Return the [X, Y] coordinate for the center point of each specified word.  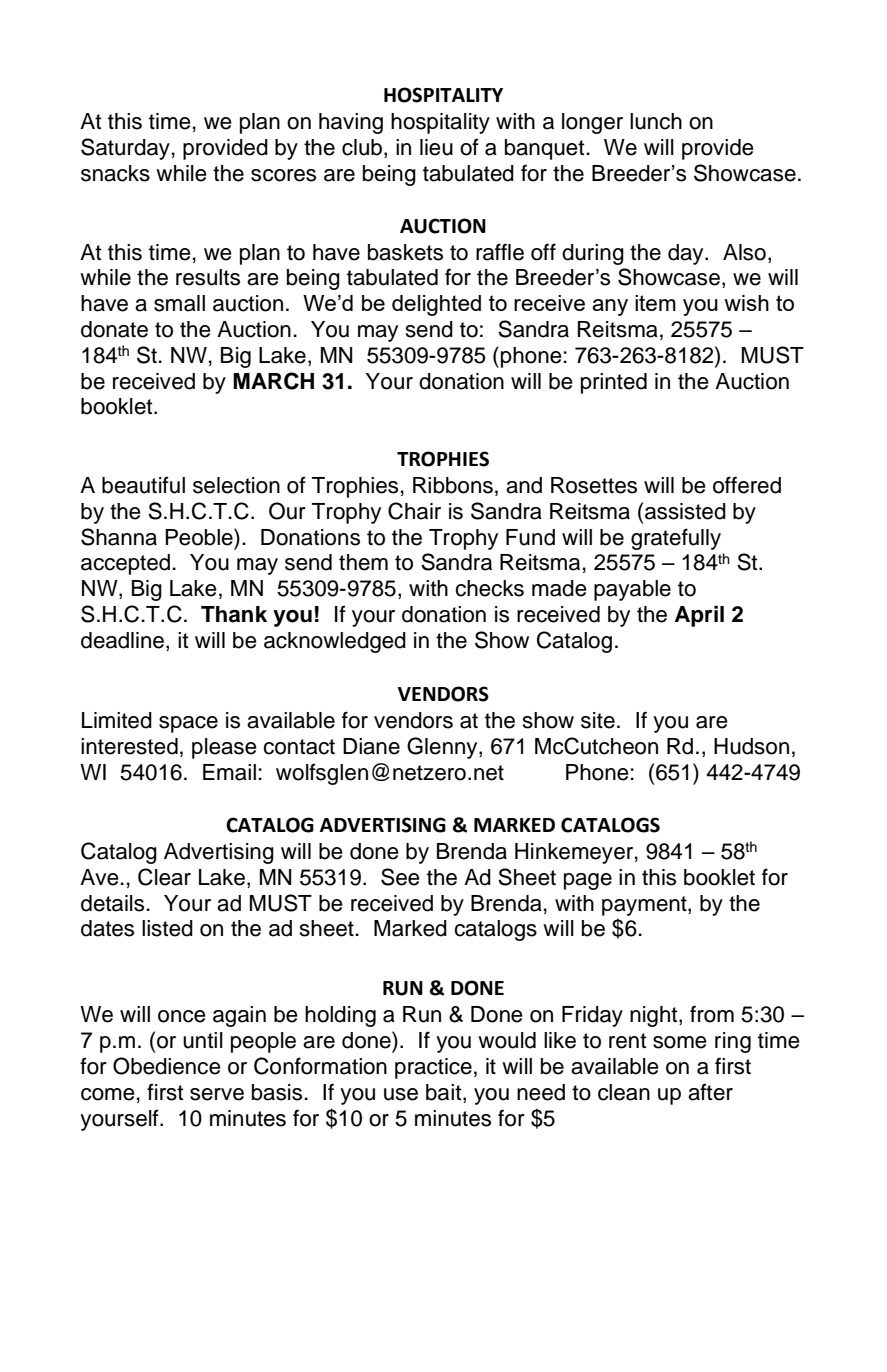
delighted [436, 305]
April [699, 616]
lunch [656, 121]
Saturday [125, 149]
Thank [234, 614]
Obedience [167, 1066]
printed [614, 383]
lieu [436, 147]
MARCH [273, 381]
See [400, 877]
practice [433, 1068]
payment [645, 906]
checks [489, 588]
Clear [164, 877]
